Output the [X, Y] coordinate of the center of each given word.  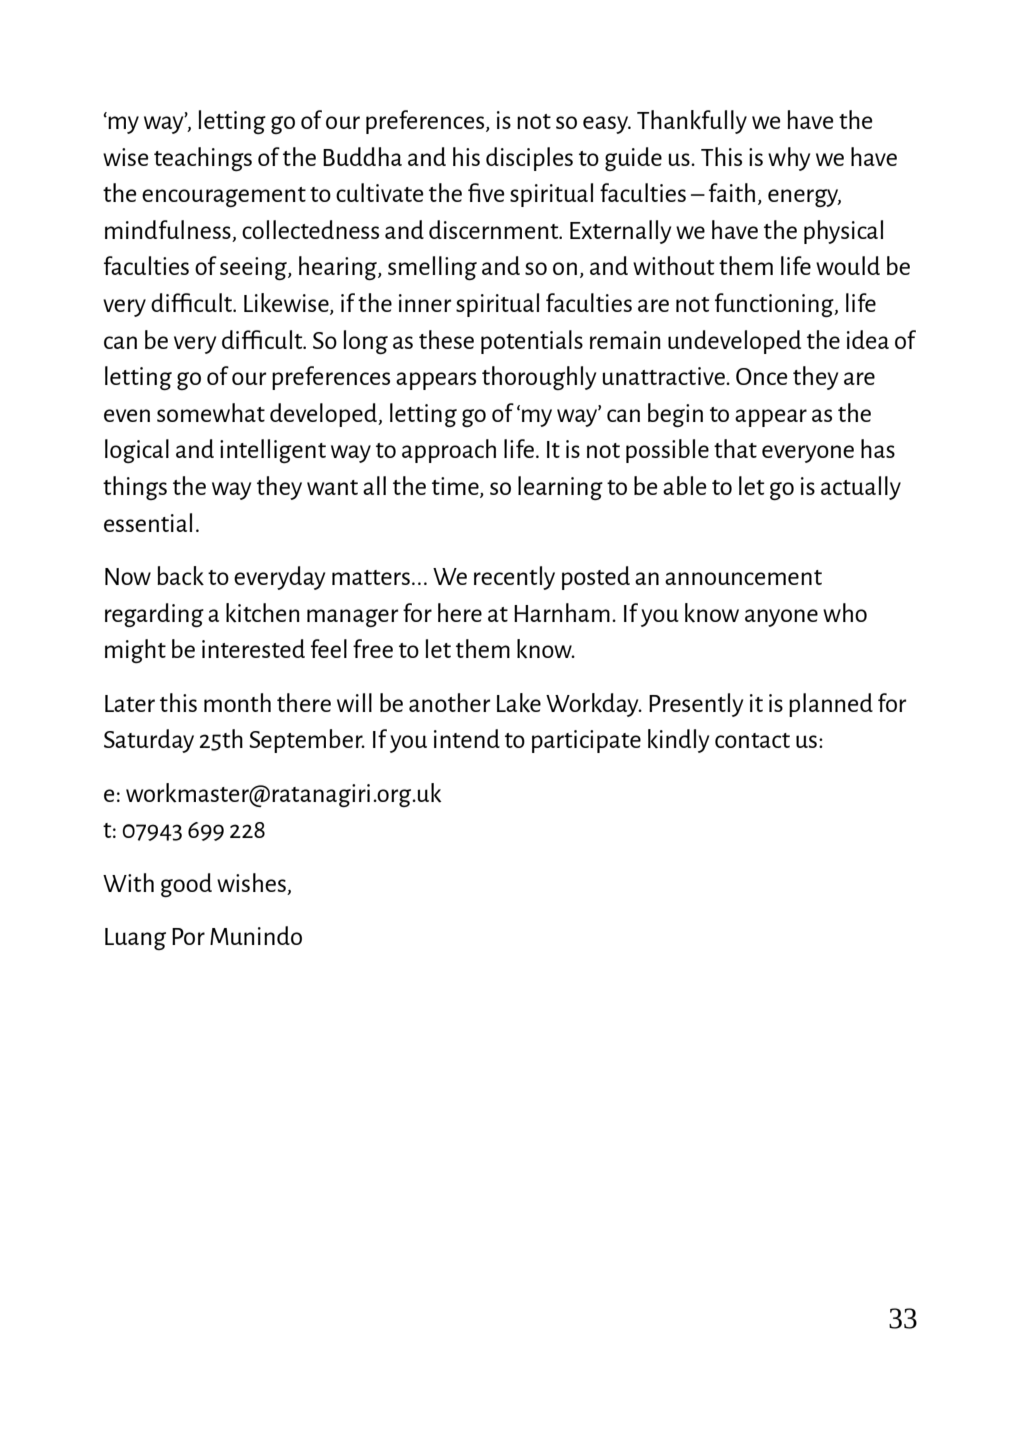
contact [752, 740]
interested [253, 648]
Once [761, 376]
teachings [203, 159]
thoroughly [539, 378]
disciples [529, 159]
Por [188, 936]
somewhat [211, 412]
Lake [519, 702]
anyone [781, 618]
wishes [251, 882]
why [789, 159]
